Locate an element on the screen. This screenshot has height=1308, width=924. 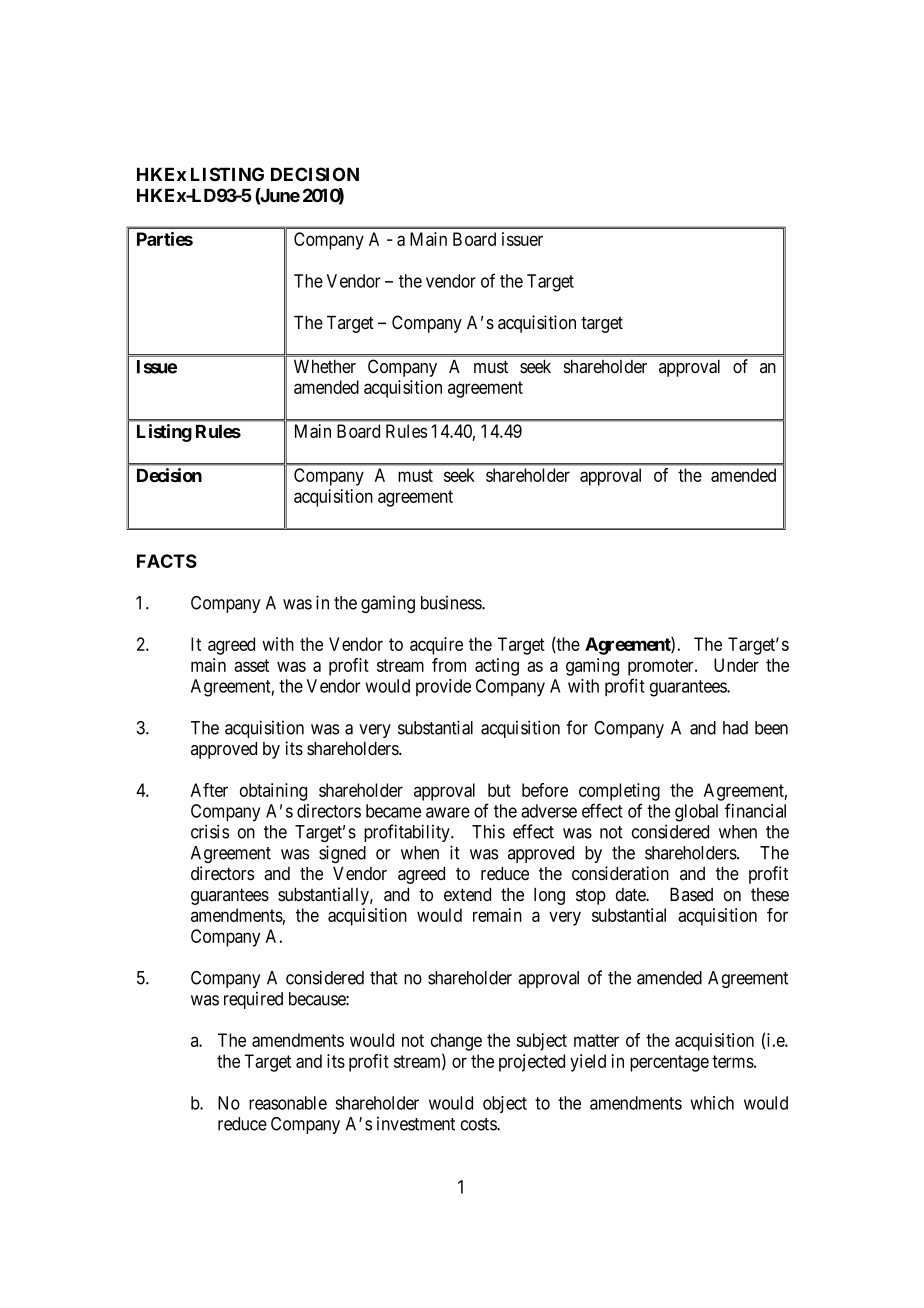
acquire is located at coordinates (436, 646).
